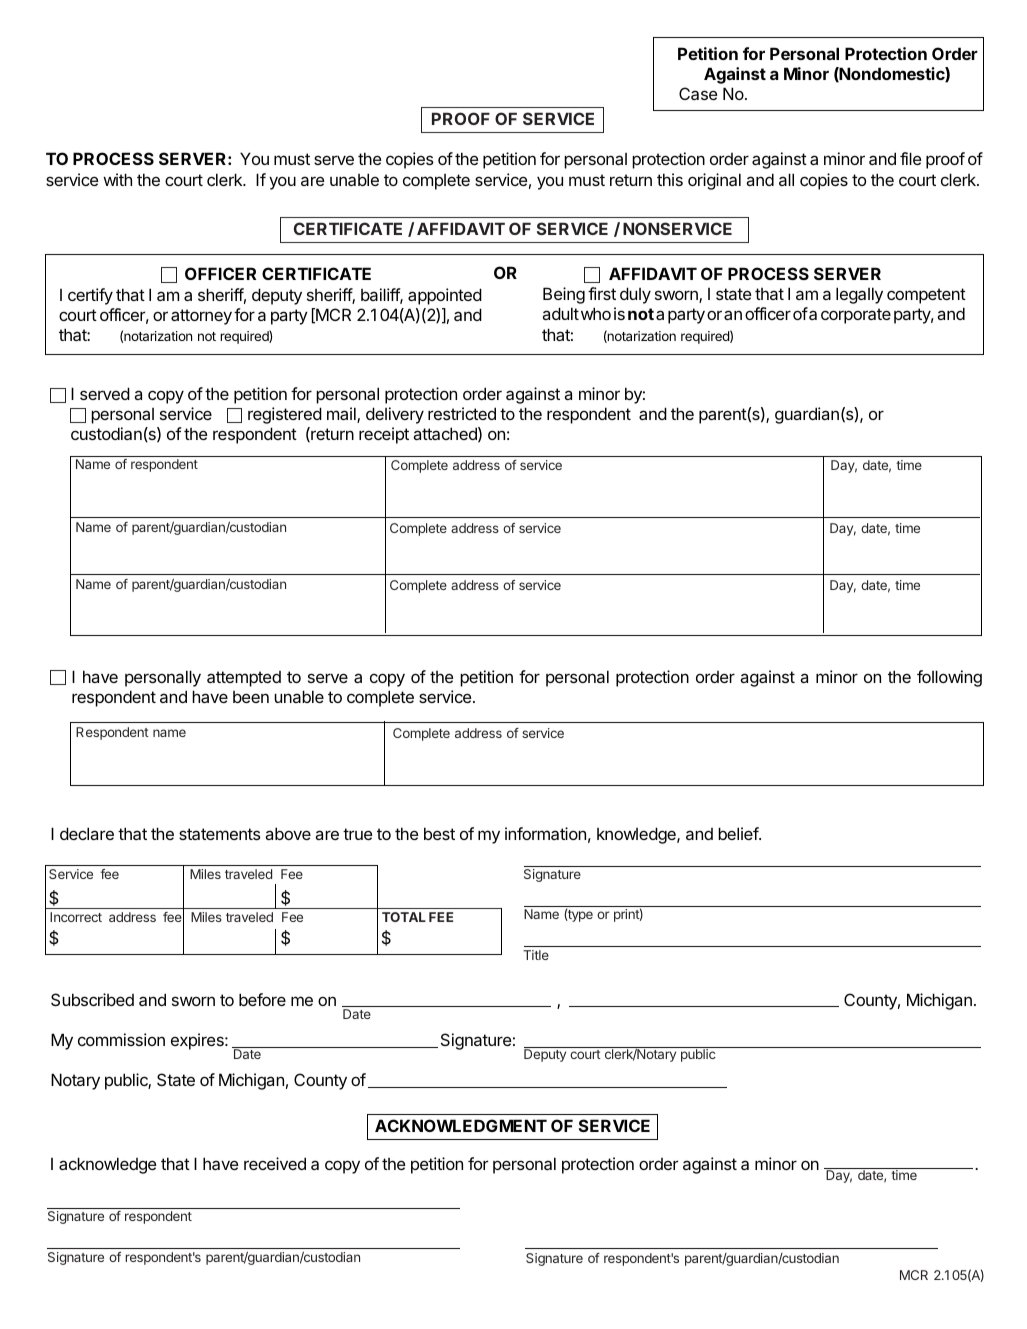 This image has width=1027, height=1329. I want to click on restricted, so click(462, 413).
